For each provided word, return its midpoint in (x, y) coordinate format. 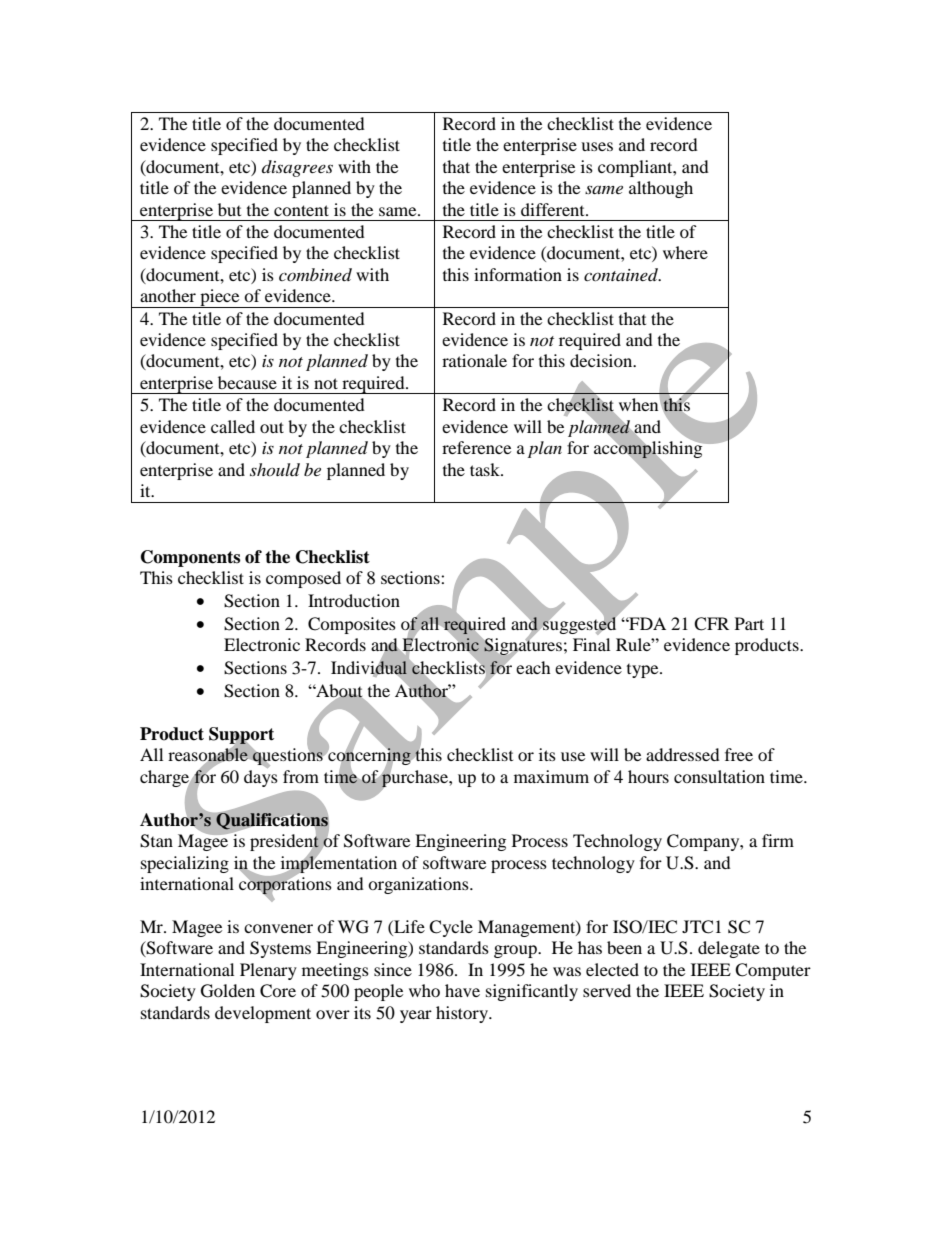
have (462, 990)
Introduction (354, 600)
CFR (711, 624)
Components (190, 558)
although (661, 189)
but (229, 209)
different (554, 209)
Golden (228, 991)
